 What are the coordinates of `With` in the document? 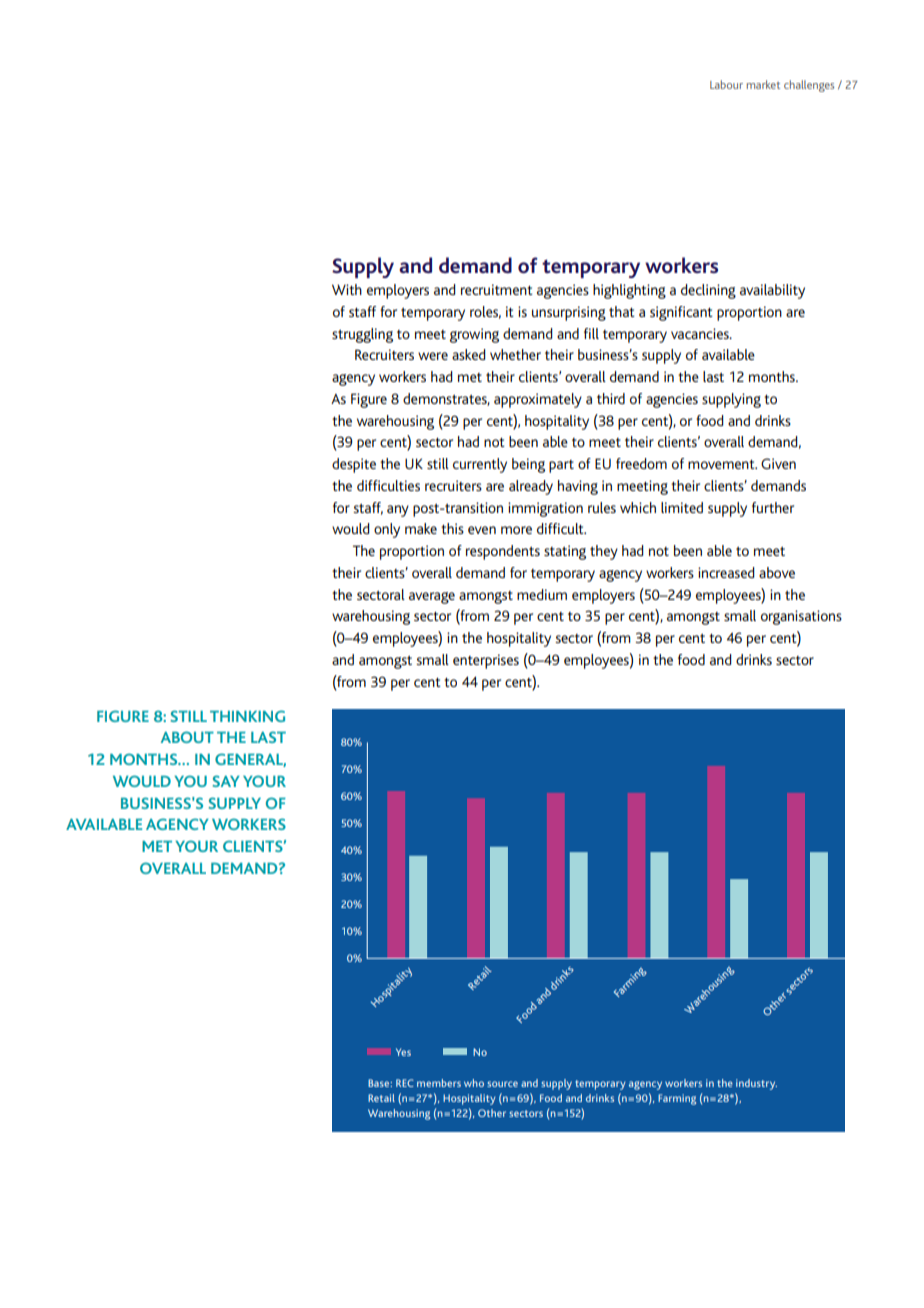 It's located at (347, 289).
